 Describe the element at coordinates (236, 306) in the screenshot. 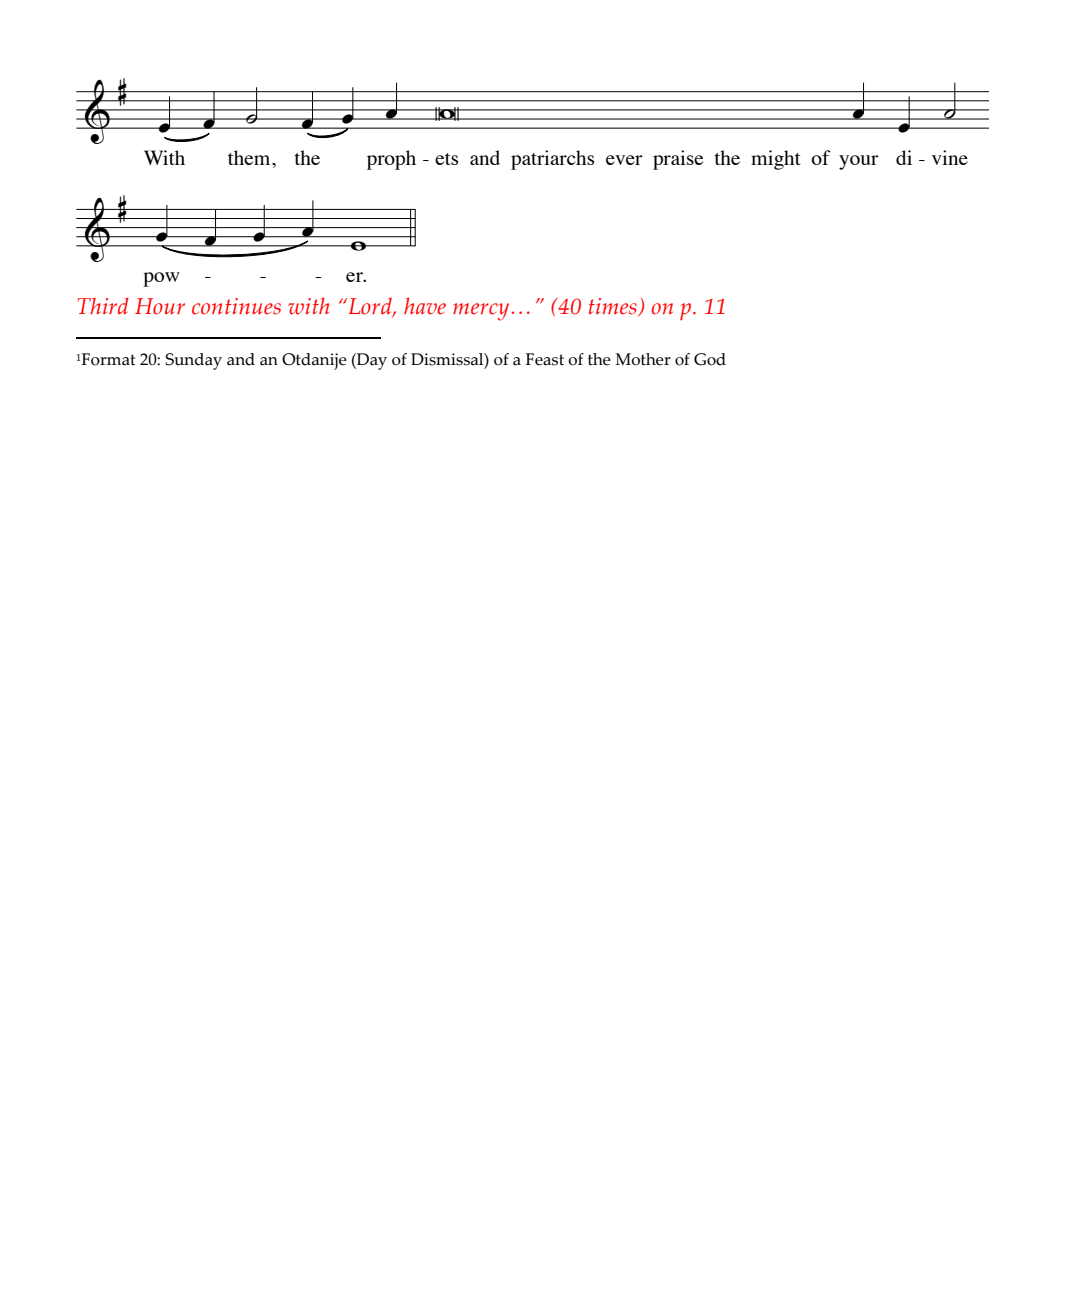

I see `continues` at that location.
